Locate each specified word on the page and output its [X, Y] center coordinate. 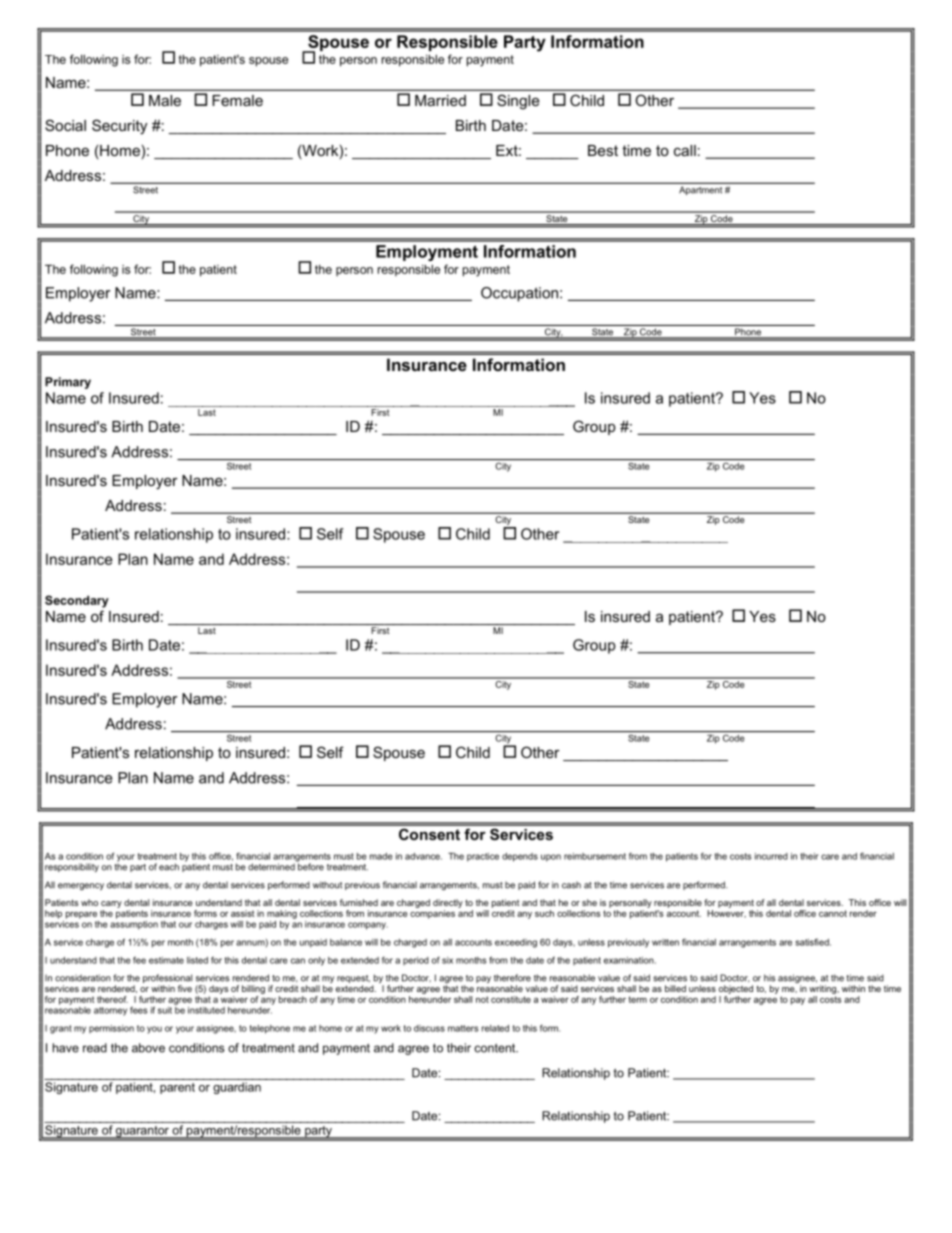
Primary [68, 383]
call [685, 150]
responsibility [72, 867]
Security [119, 127]
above [148, 1048]
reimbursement [595, 856]
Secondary [77, 601]
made [381, 856]
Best [603, 150]
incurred [771, 856]
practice [483, 857]
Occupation [519, 294]
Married [440, 100]
